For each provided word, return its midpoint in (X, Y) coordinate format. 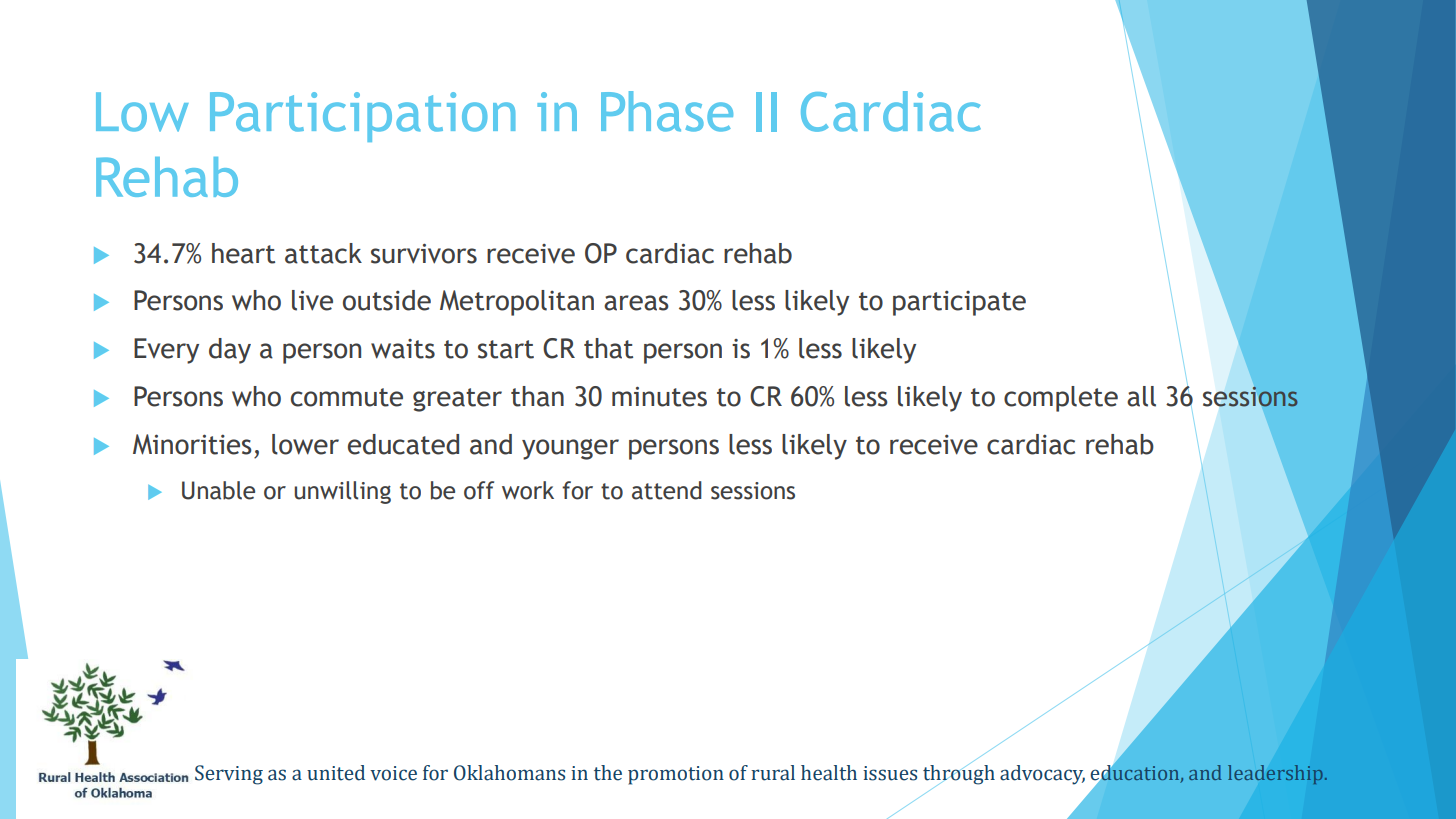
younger (570, 449)
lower (305, 444)
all (1141, 396)
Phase (667, 111)
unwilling (342, 492)
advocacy (1042, 775)
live (312, 300)
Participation (362, 117)
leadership (1275, 774)
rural (773, 773)
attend (667, 490)
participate (959, 303)
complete (1061, 399)
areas (636, 303)
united (336, 773)
